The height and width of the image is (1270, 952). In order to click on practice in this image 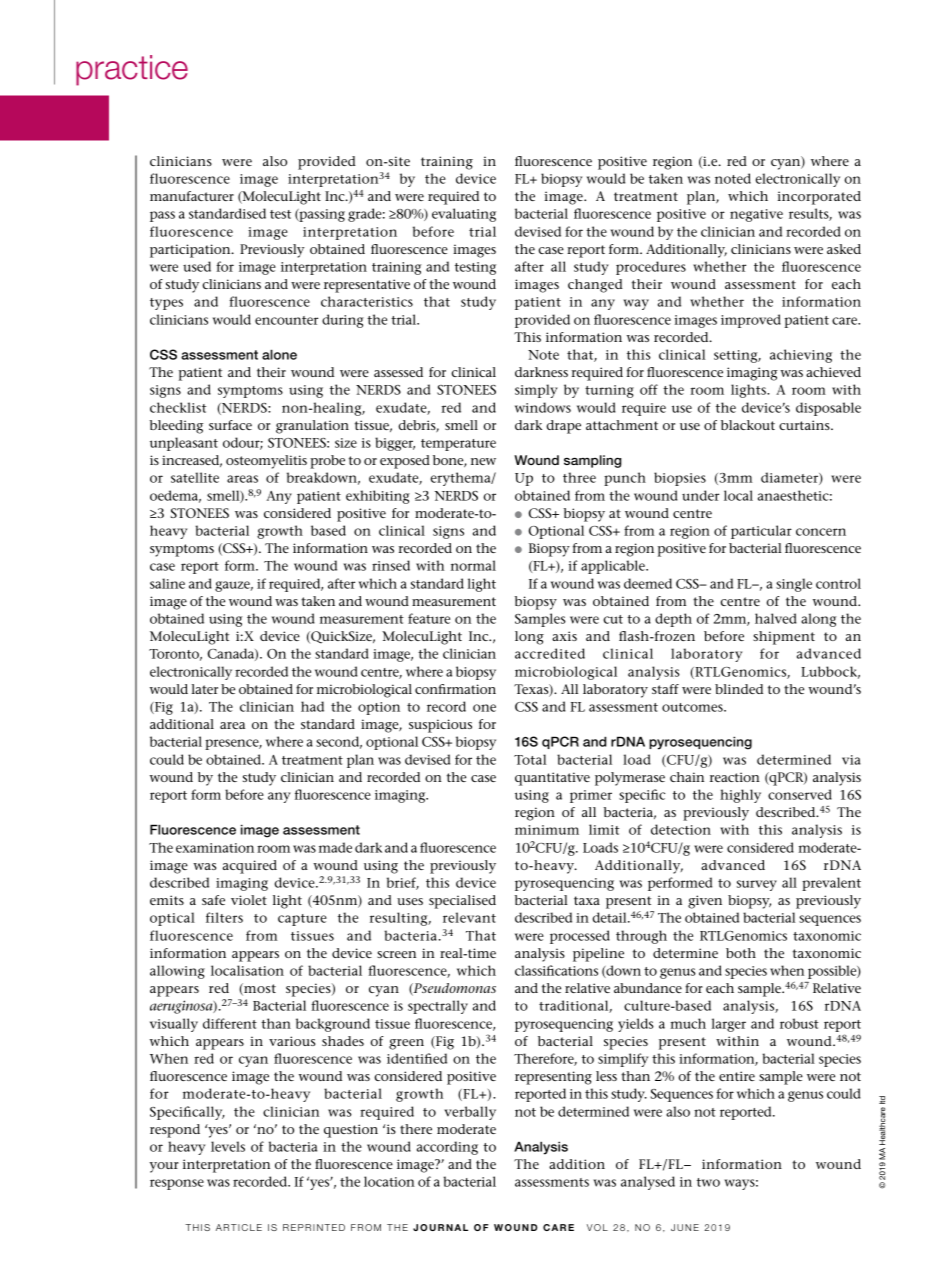, I will do `click(132, 70)`.
